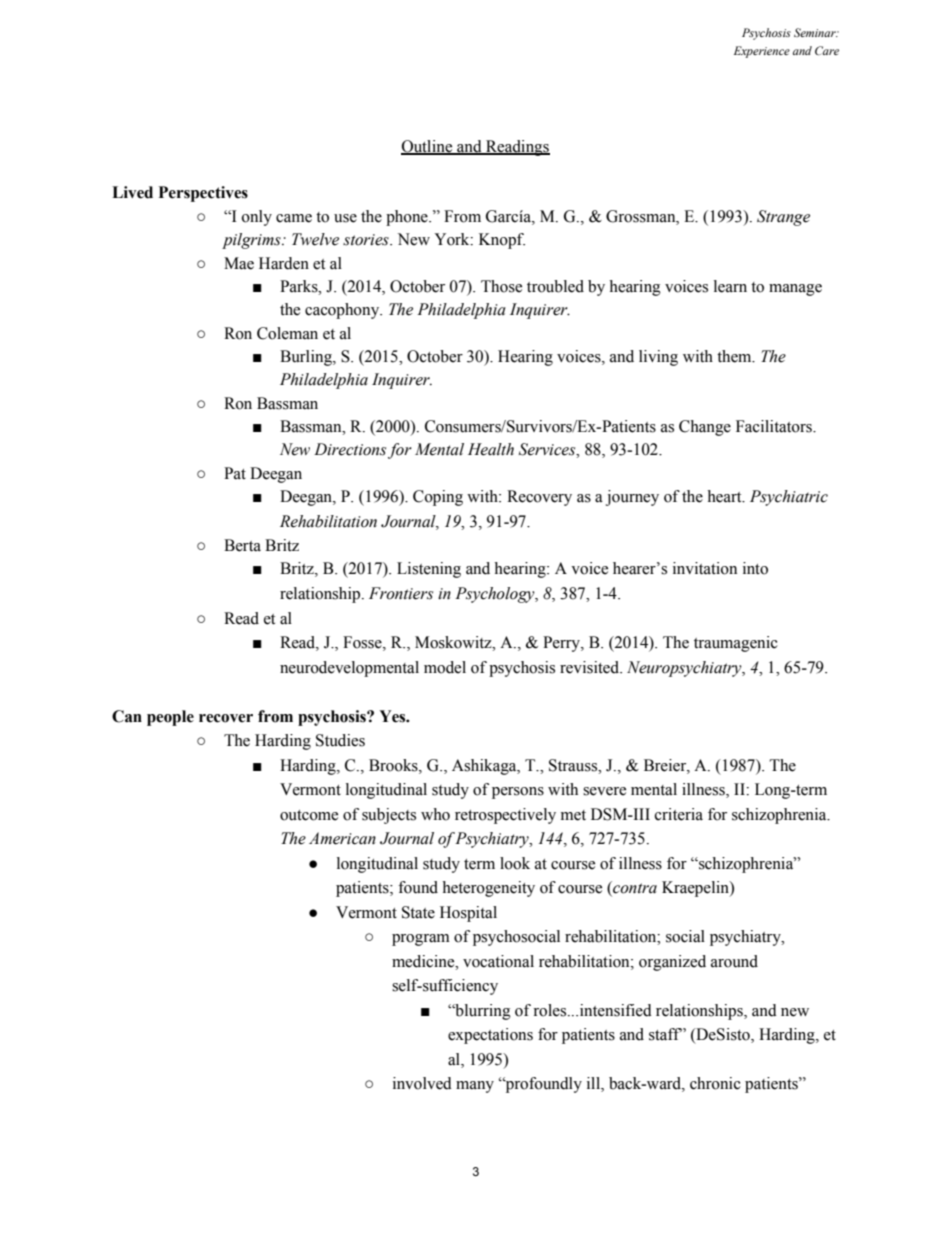 Image resolution: width=952 pixels, height=1233 pixels. I want to click on Outline, so click(428, 147).
